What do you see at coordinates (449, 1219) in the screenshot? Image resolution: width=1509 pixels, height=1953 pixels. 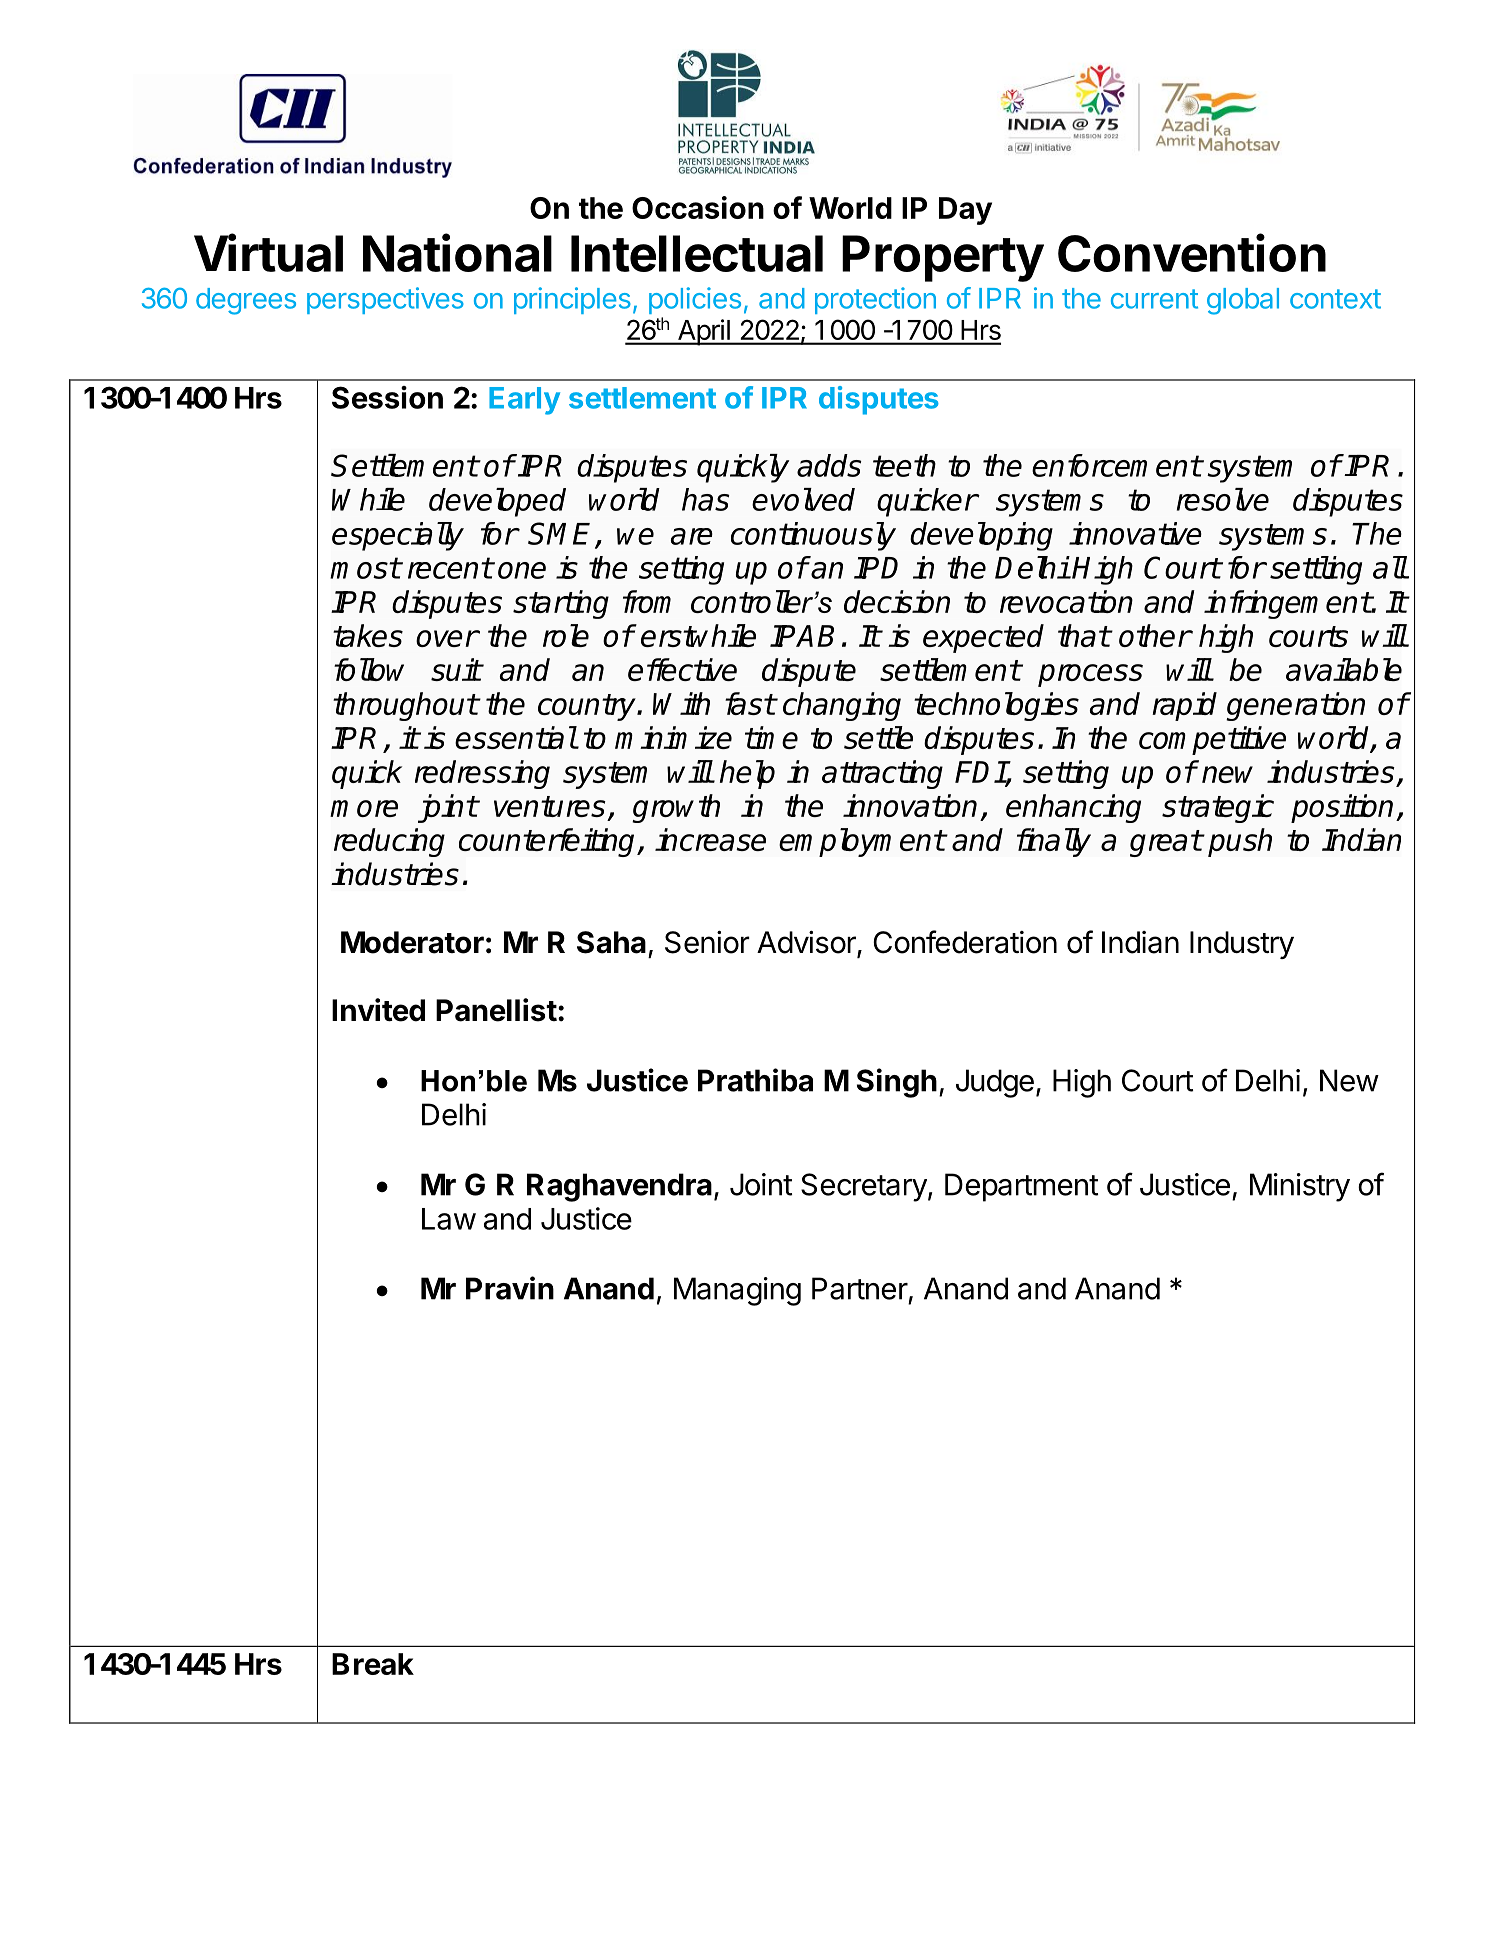 I see `Law` at bounding box center [449, 1219].
